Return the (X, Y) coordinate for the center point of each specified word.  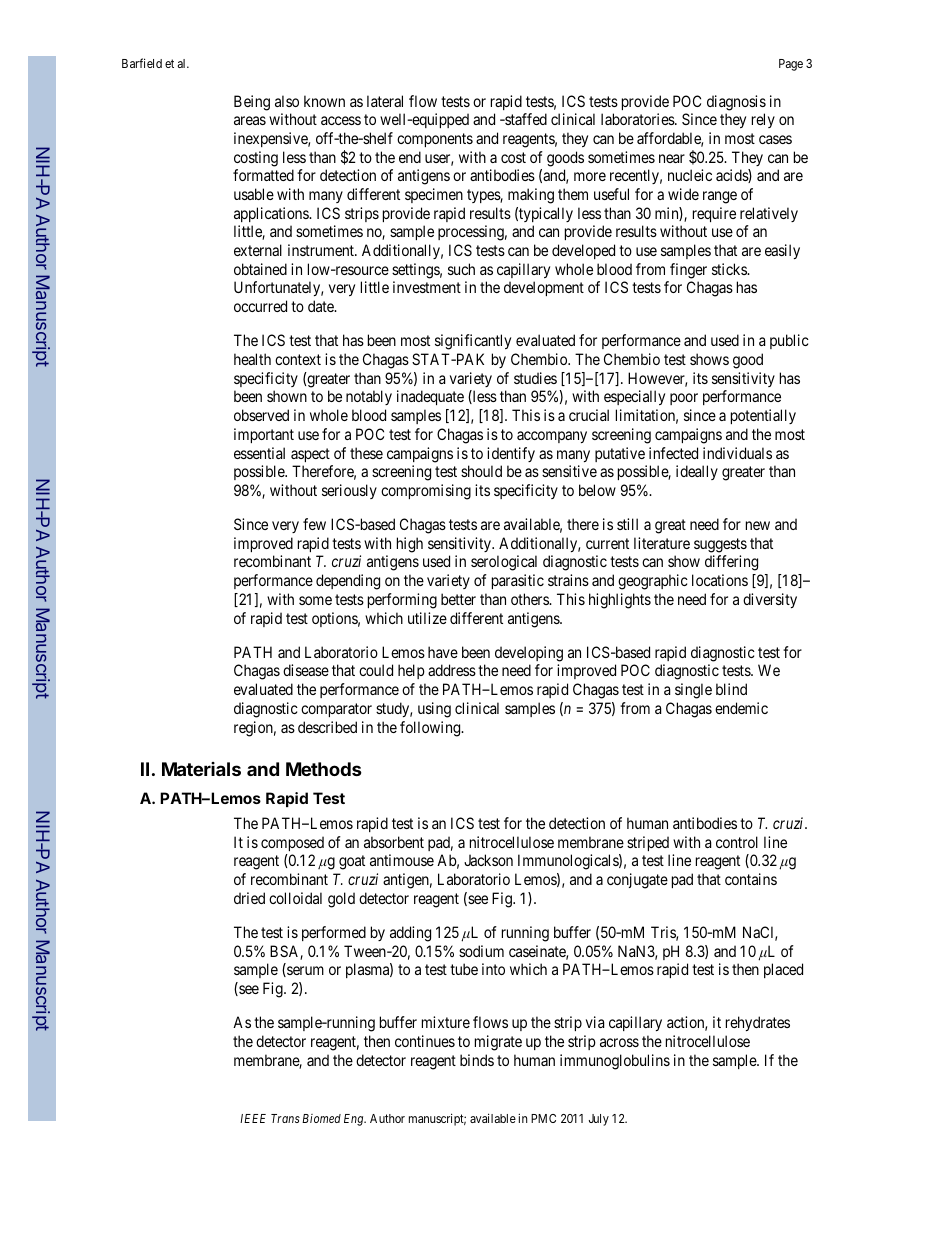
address (452, 670)
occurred (260, 306)
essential (259, 453)
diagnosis (736, 103)
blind (731, 689)
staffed (525, 119)
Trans (285, 1118)
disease (306, 670)
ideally (697, 472)
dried (249, 898)
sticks (730, 269)
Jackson (488, 860)
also (287, 101)
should (481, 471)
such (461, 269)
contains (751, 879)
